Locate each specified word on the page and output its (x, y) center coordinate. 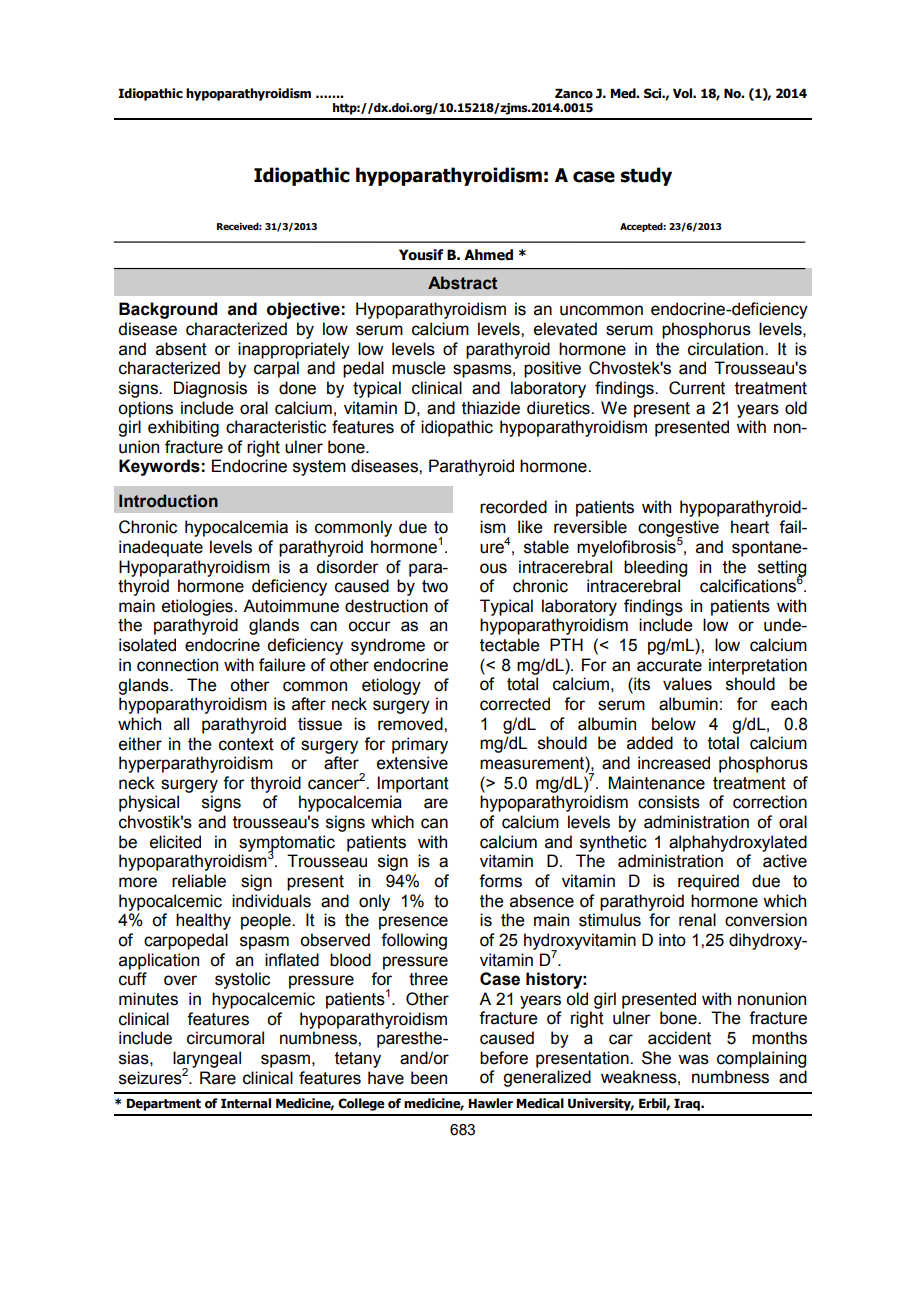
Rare (218, 1078)
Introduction (168, 501)
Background (168, 310)
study (646, 176)
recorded (513, 507)
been (429, 1078)
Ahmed (488, 255)
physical (149, 803)
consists (669, 802)
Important (413, 784)
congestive (678, 529)
